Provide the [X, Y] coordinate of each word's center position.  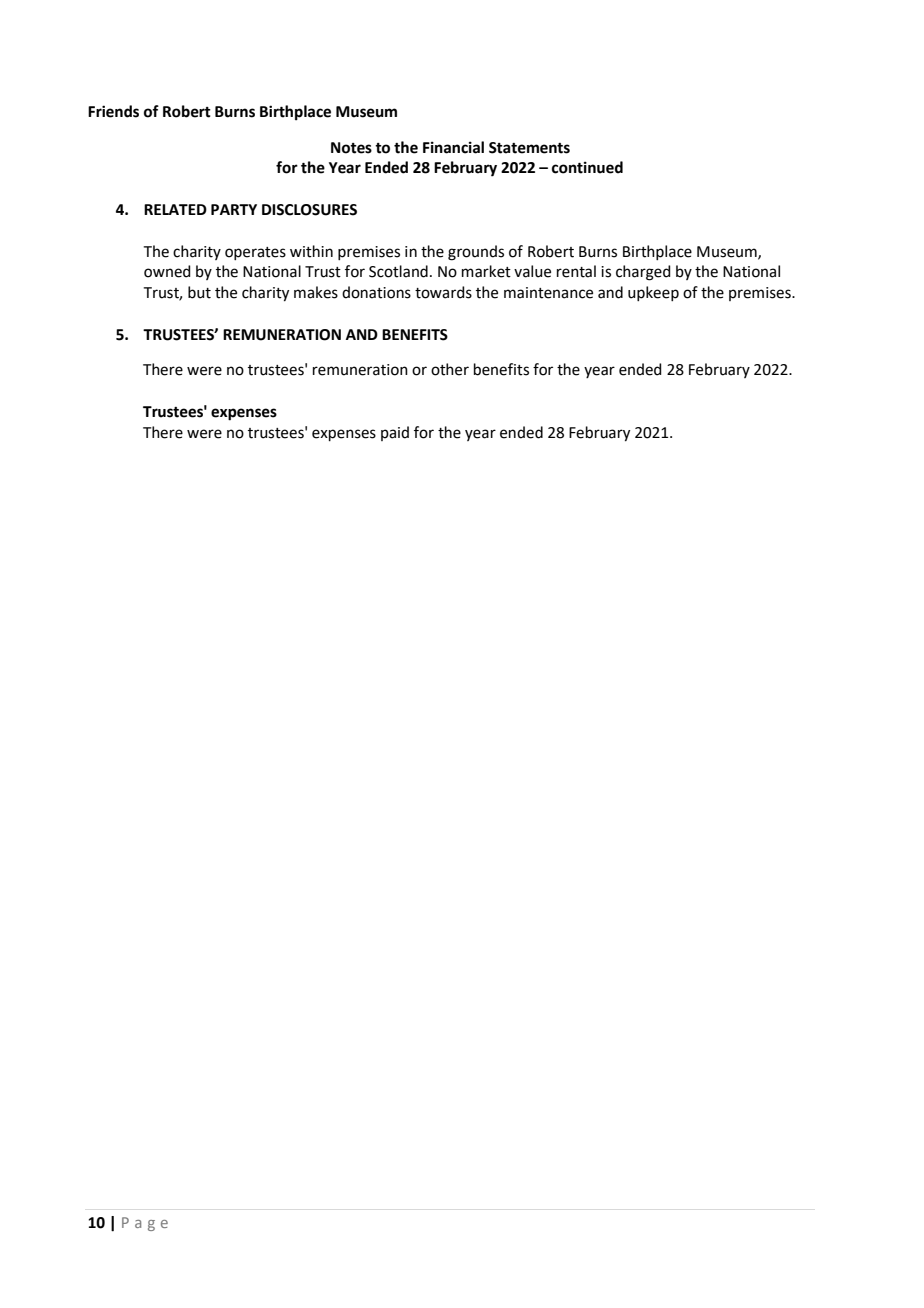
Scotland [398, 271]
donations [376, 292]
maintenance [548, 293]
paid [395, 433]
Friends [113, 111]
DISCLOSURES [309, 210]
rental [576, 271]
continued [587, 167]
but [199, 292]
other [450, 369]
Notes [351, 148]
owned [167, 271]
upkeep [653, 293]
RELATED [175, 209]
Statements [529, 148]
